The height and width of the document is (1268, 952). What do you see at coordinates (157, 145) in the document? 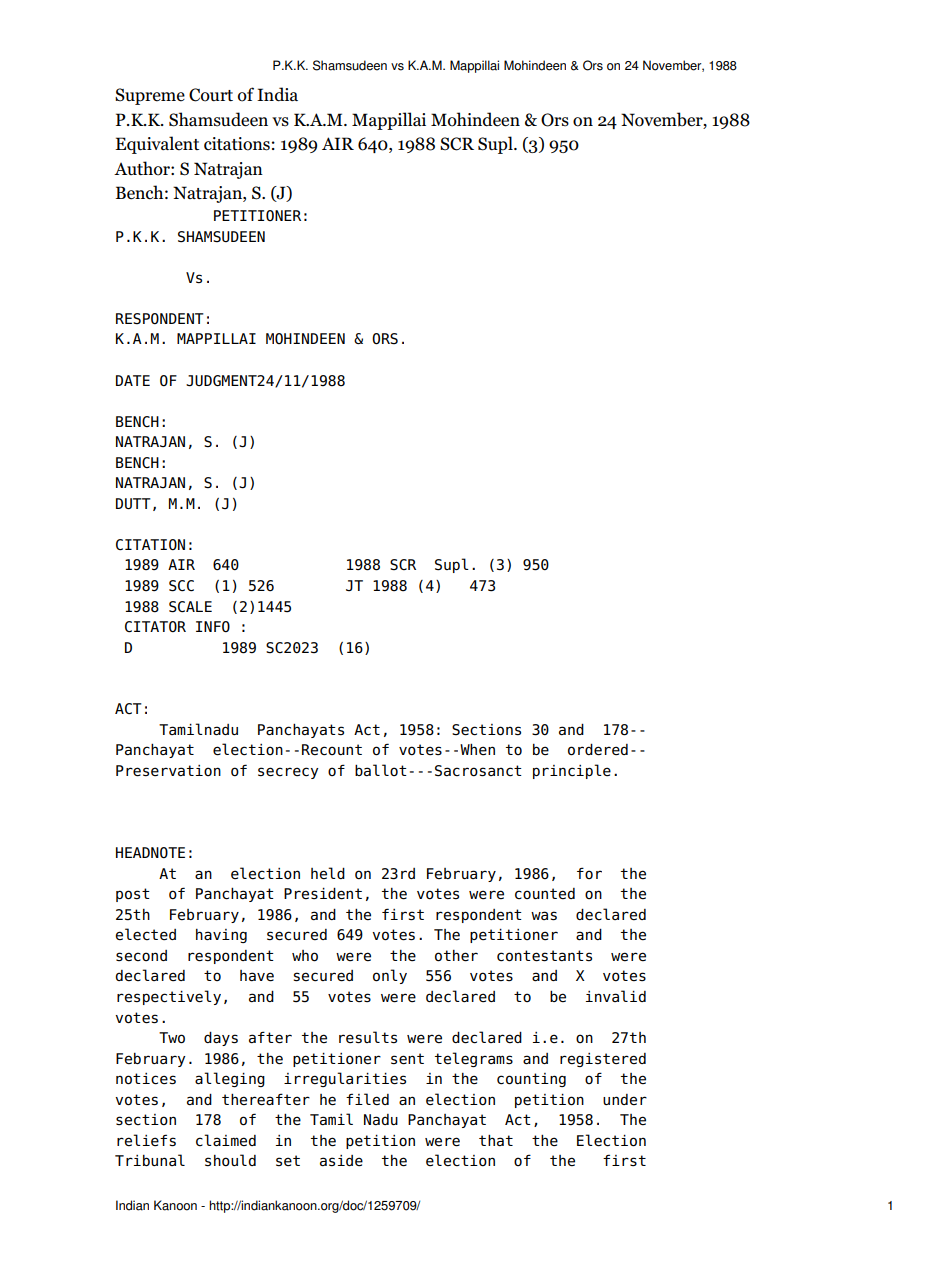
I see `Equivalent` at bounding box center [157, 145].
